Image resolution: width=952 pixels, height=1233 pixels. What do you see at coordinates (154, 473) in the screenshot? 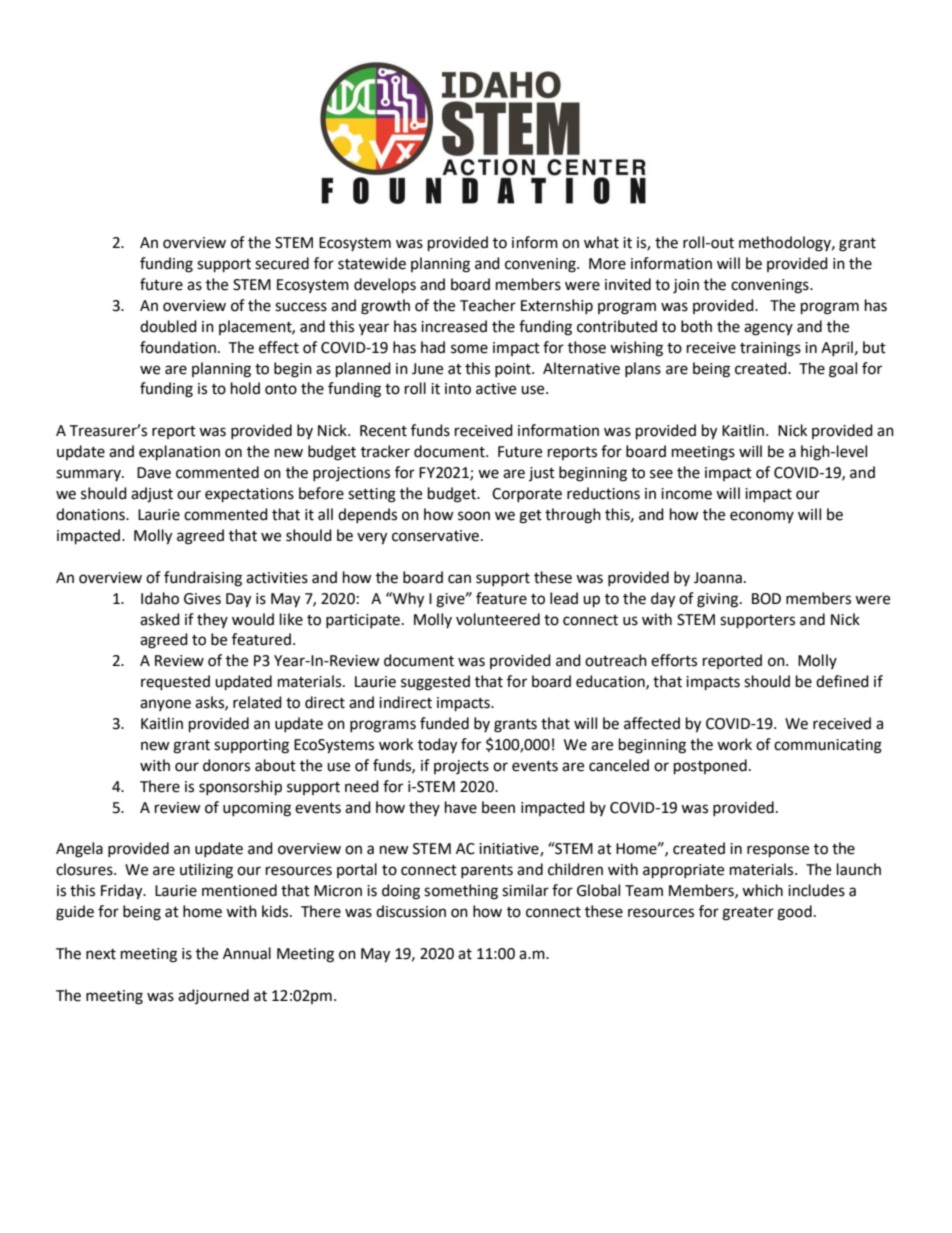
I see `Dave` at bounding box center [154, 473].
